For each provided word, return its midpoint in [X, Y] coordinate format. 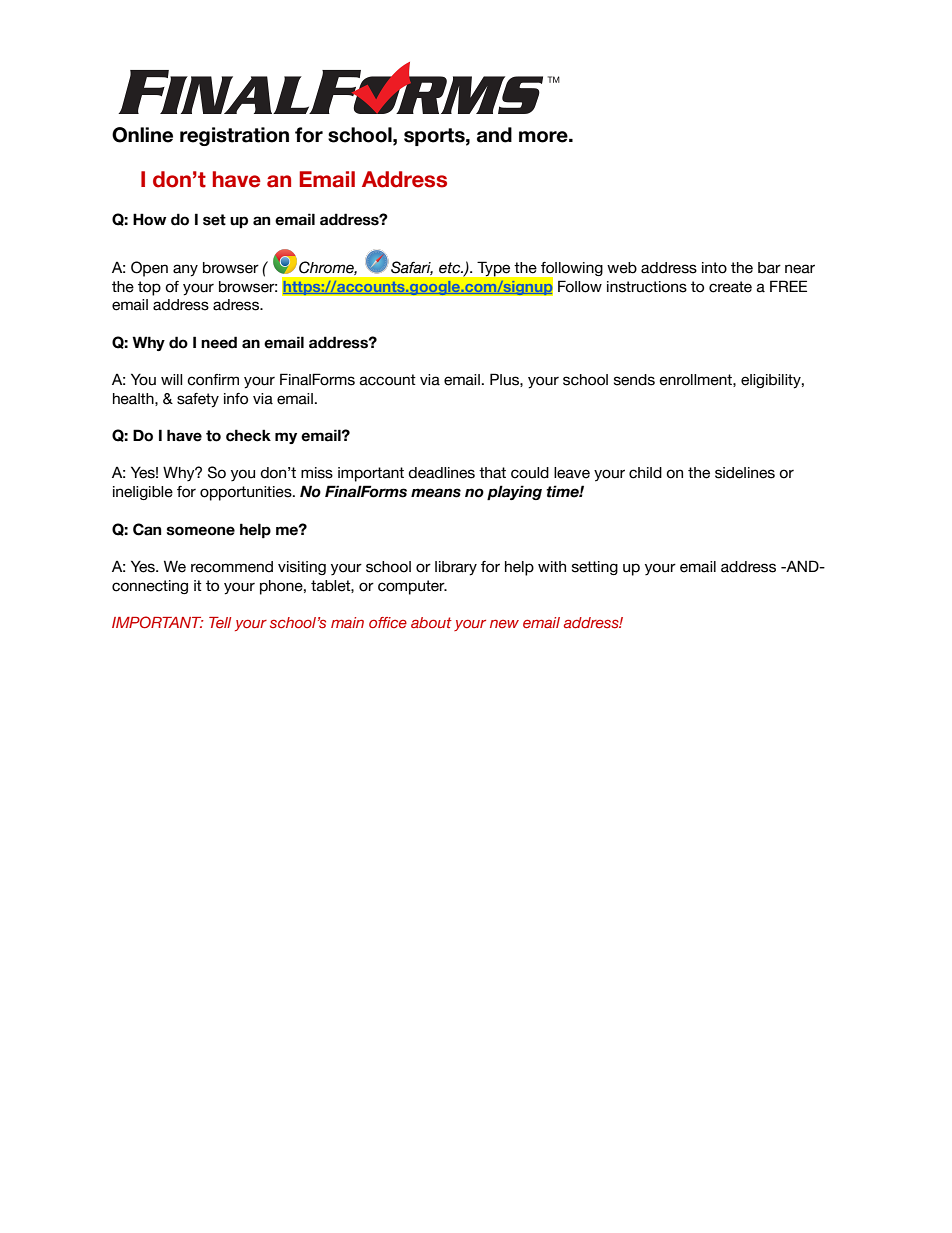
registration [234, 136]
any [185, 270]
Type [494, 269]
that [492, 473]
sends [634, 380]
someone [201, 531]
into [714, 268]
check [248, 435]
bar [769, 268]
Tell [220, 622]
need [219, 342]
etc [451, 268]
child [645, 473]
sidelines [745, 473]
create [730, 287]
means [436, 493]
